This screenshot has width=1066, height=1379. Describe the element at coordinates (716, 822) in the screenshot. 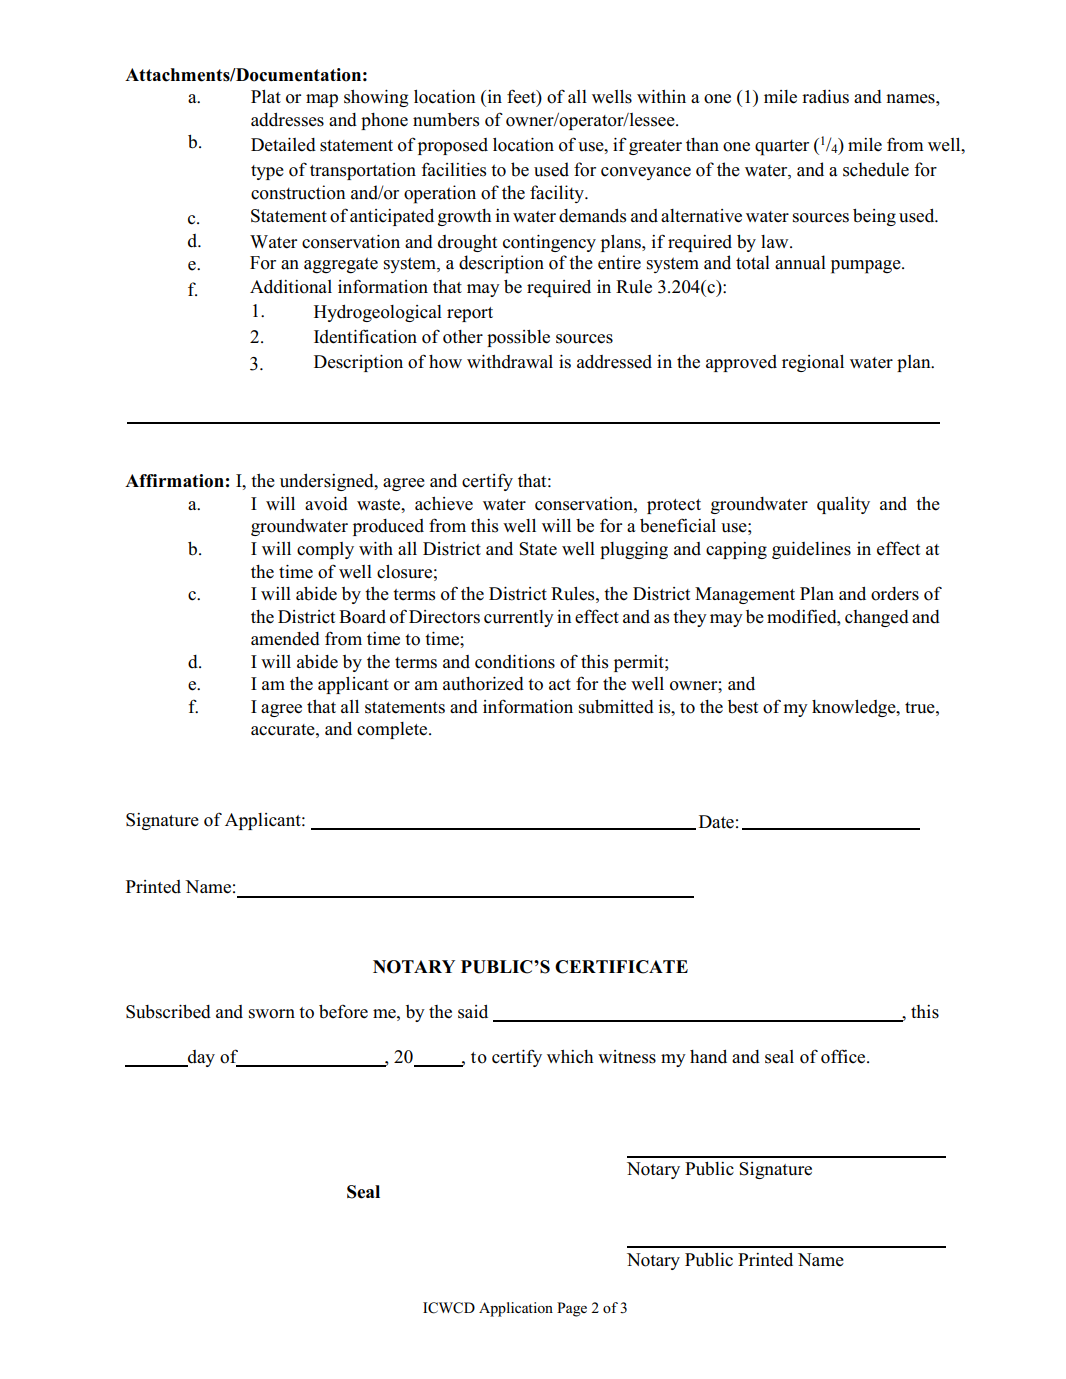

I see `Date` at that location.
